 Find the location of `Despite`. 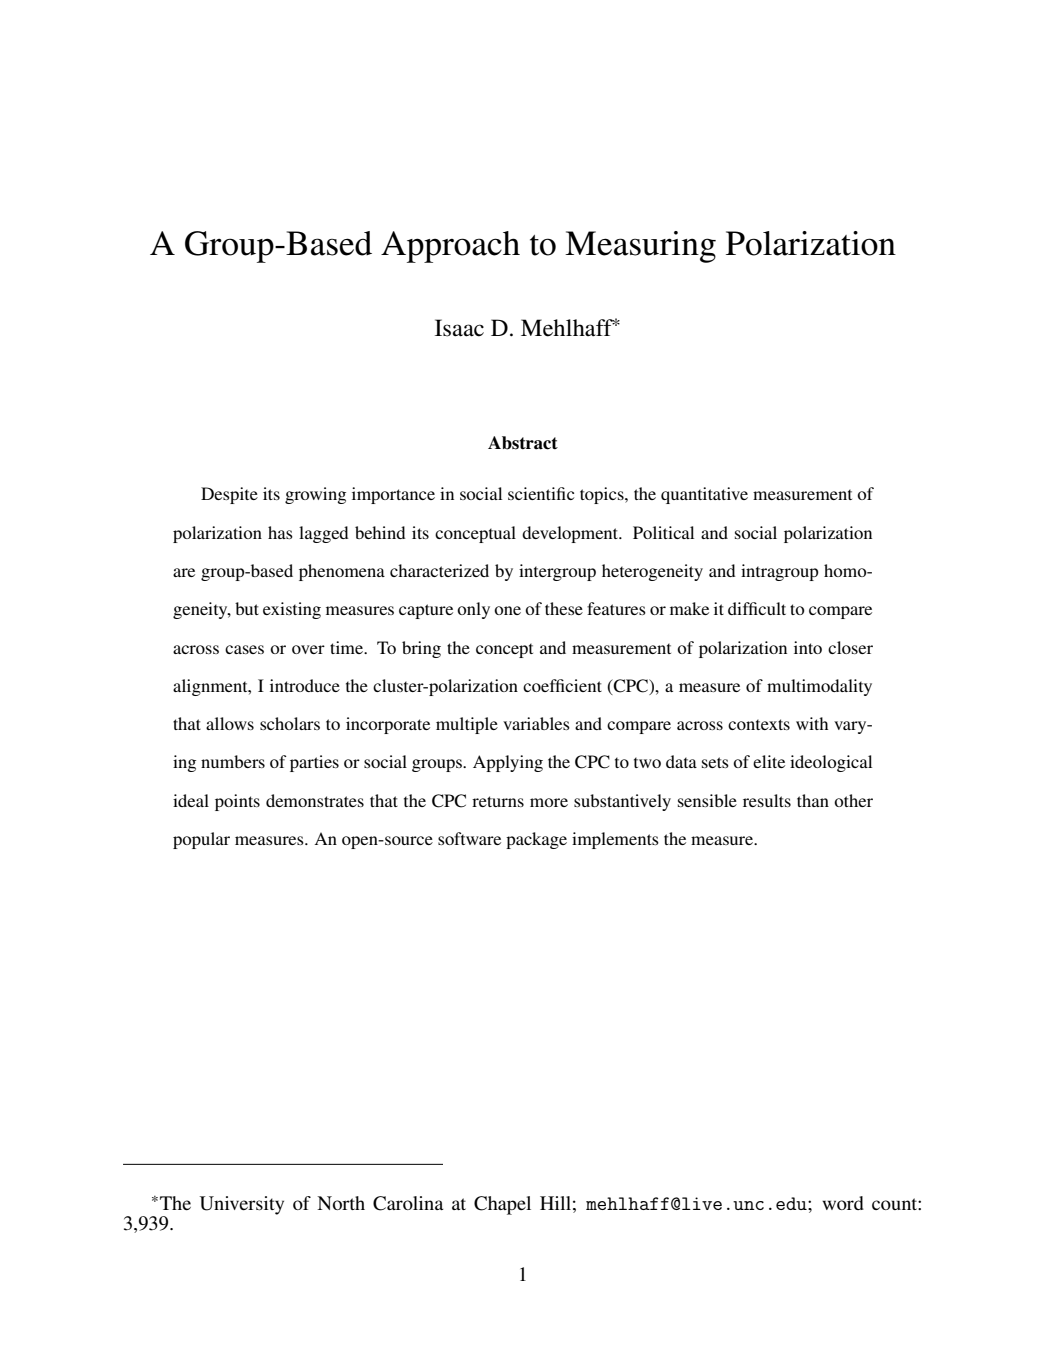

Despite is located at coordinates (229, 495).
